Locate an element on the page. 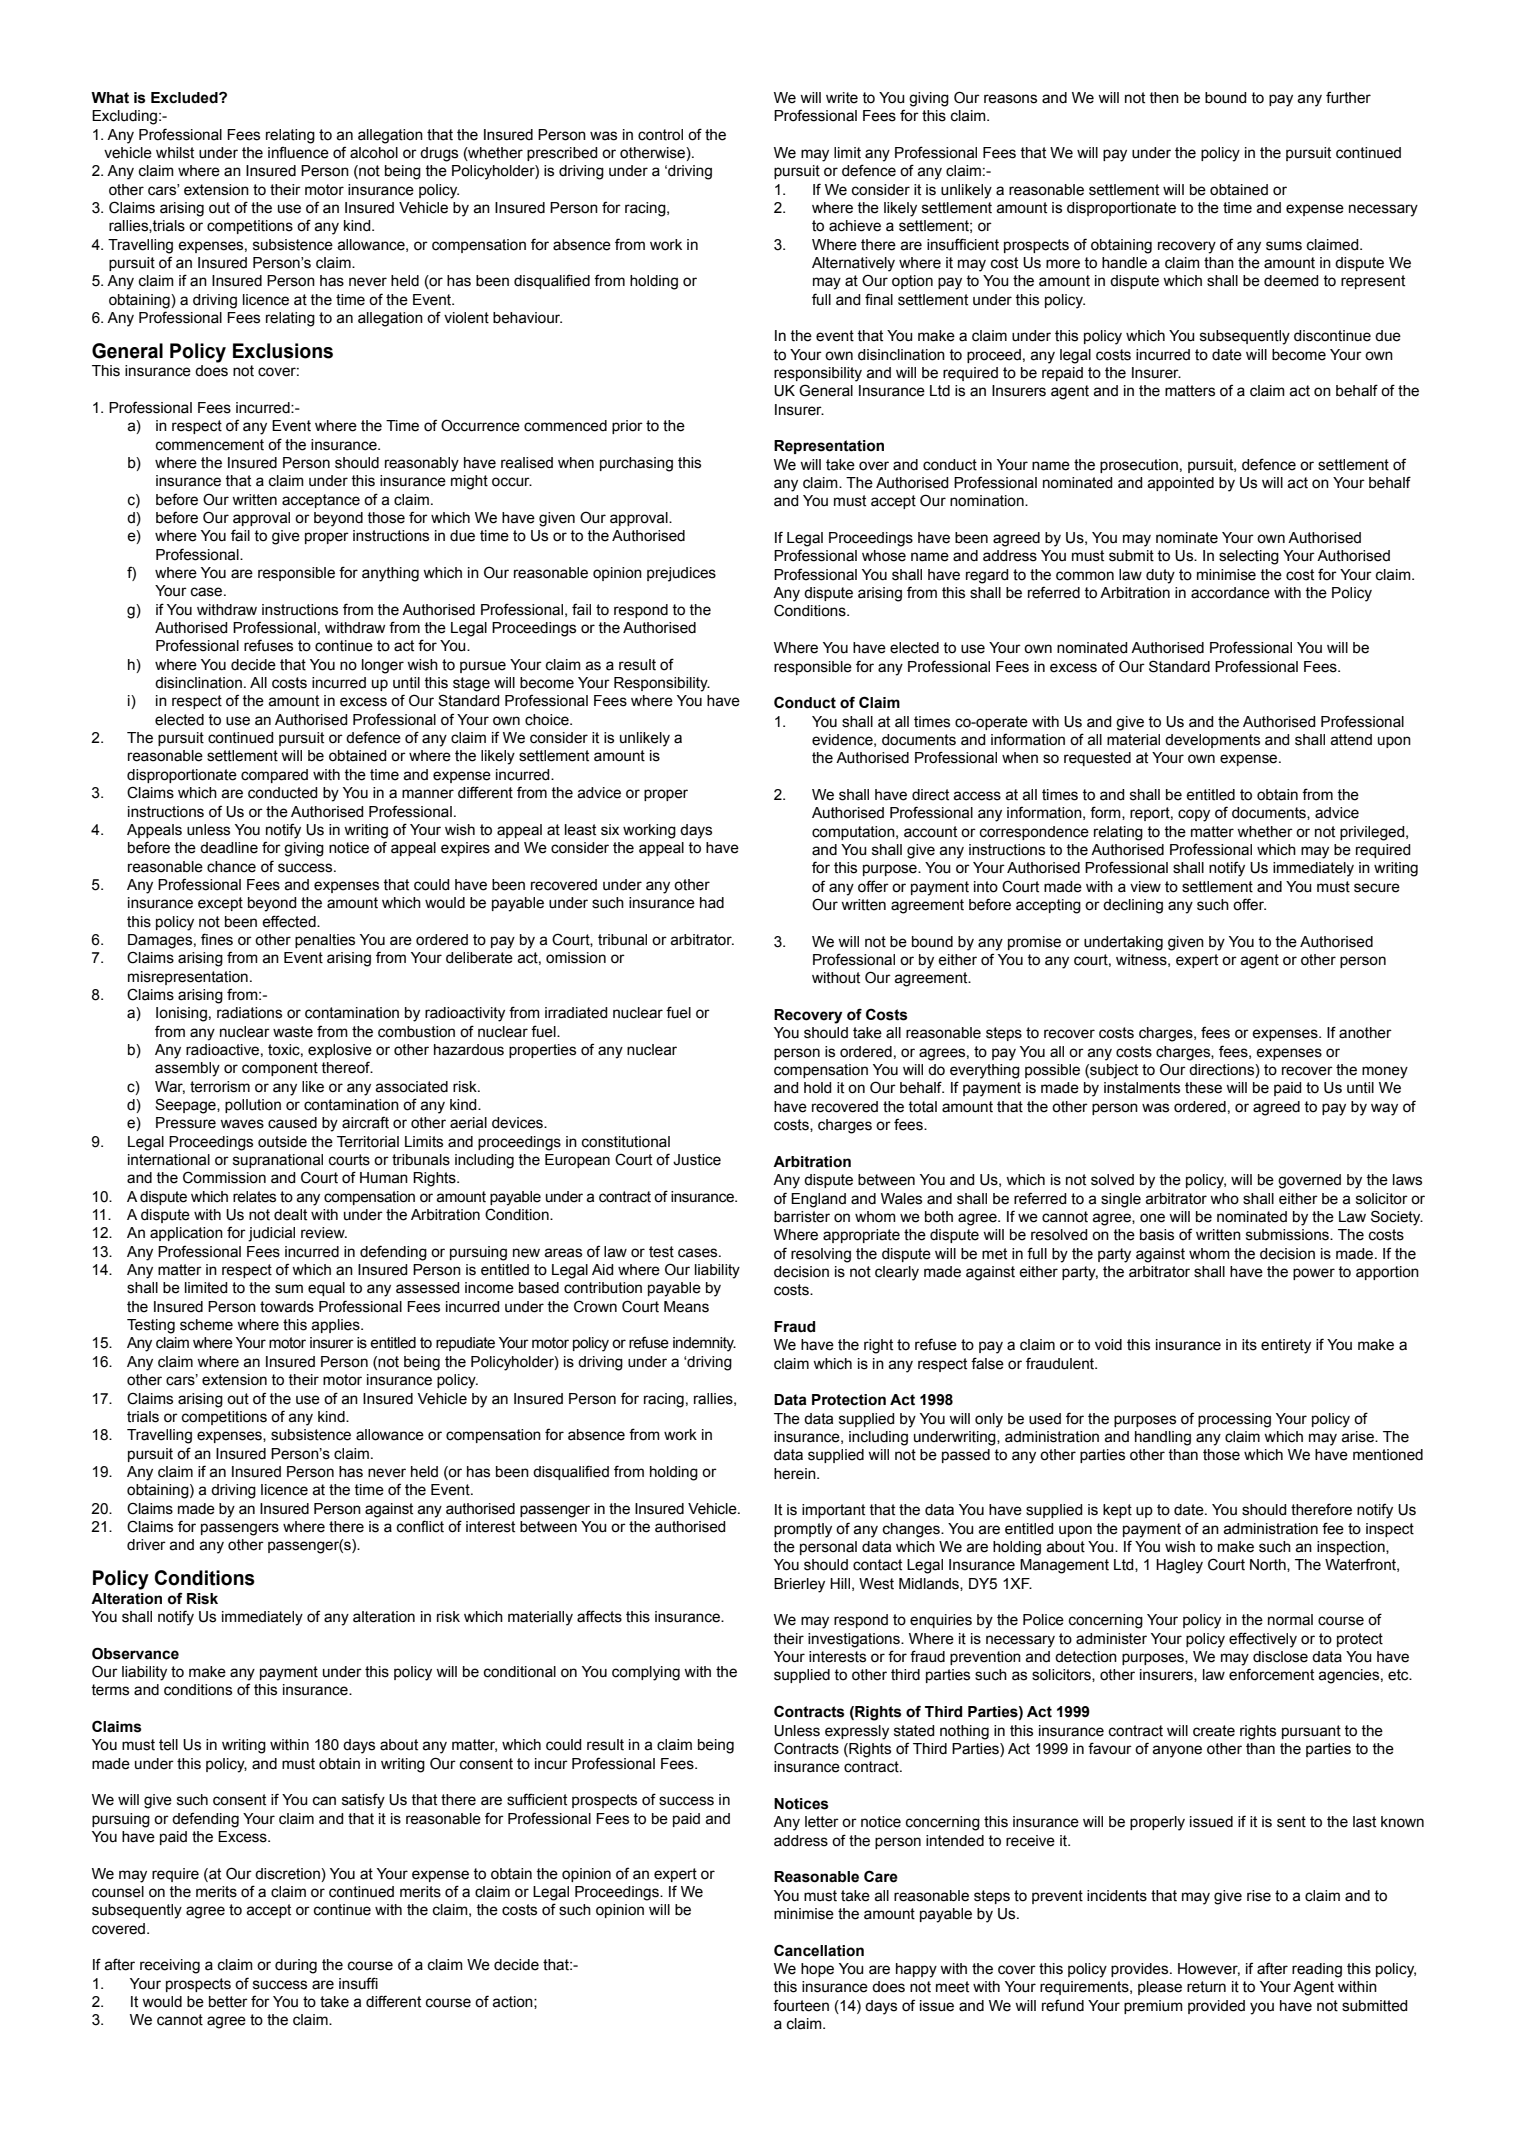 The height and width of the document is (2145, 1517). developments is located at coordinates (1212, 741).
